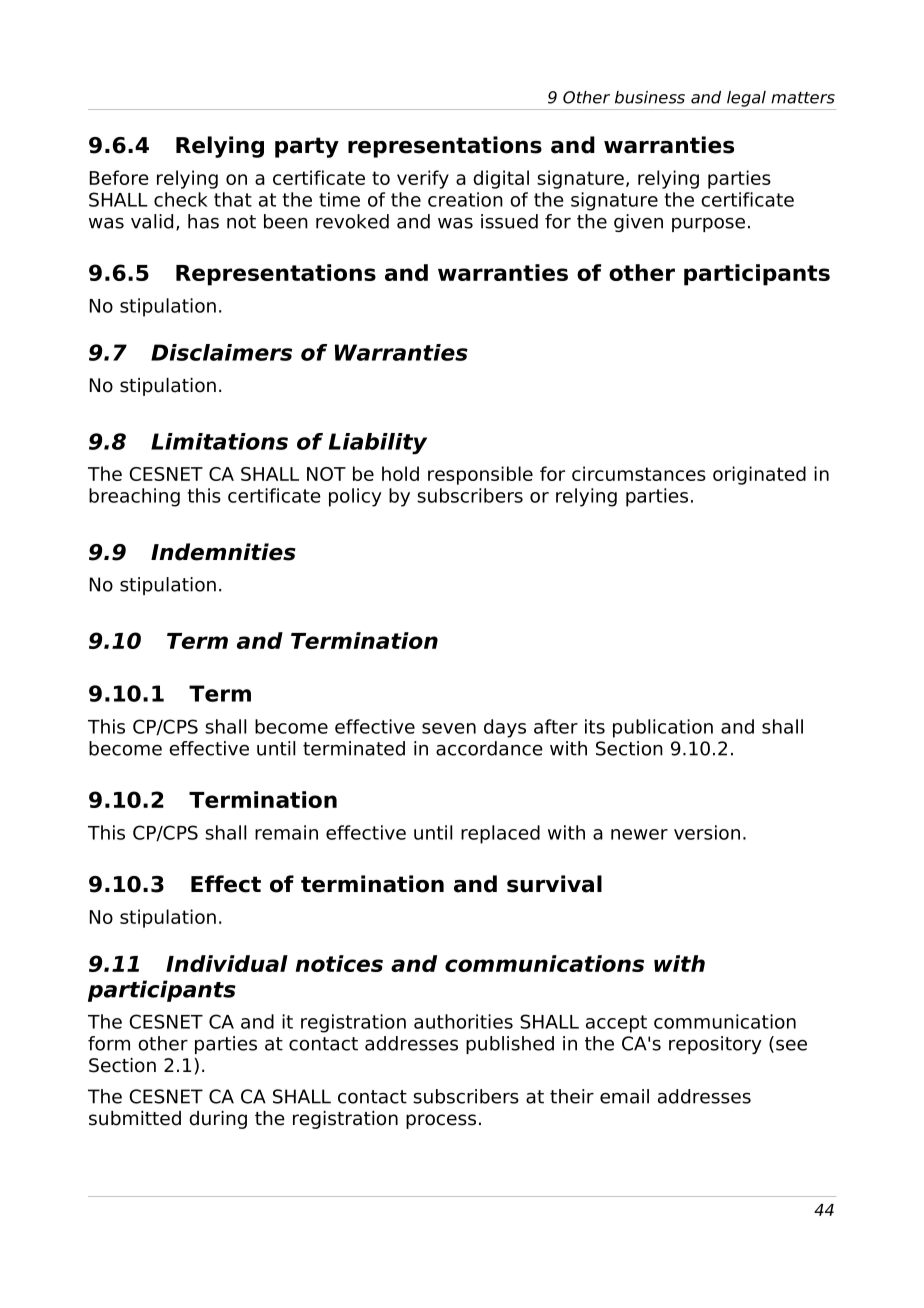 The image size is (924, 1308). I want to click on legal, so click(746, 99).
